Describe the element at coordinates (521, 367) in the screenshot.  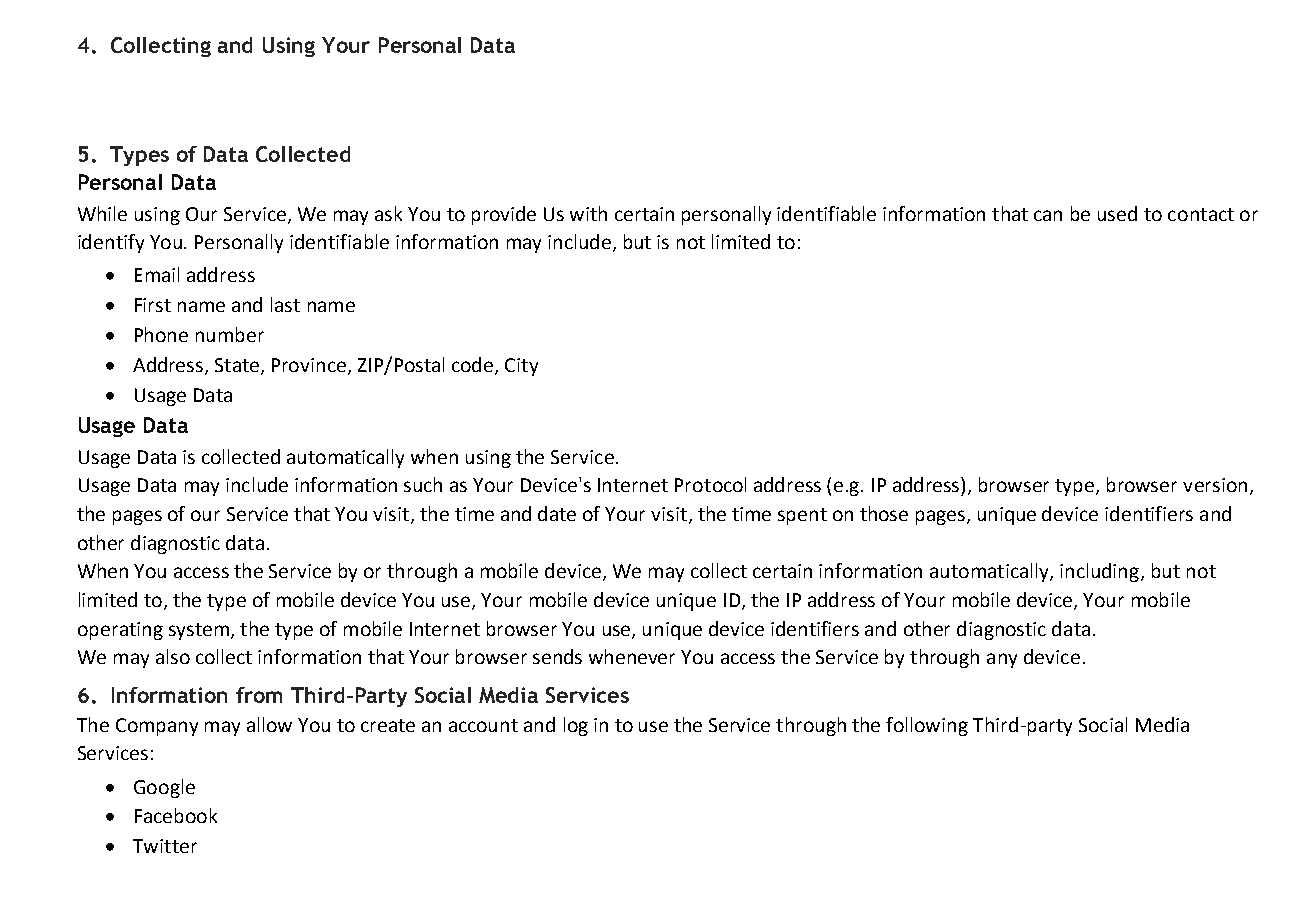
I see `City` at that location.
